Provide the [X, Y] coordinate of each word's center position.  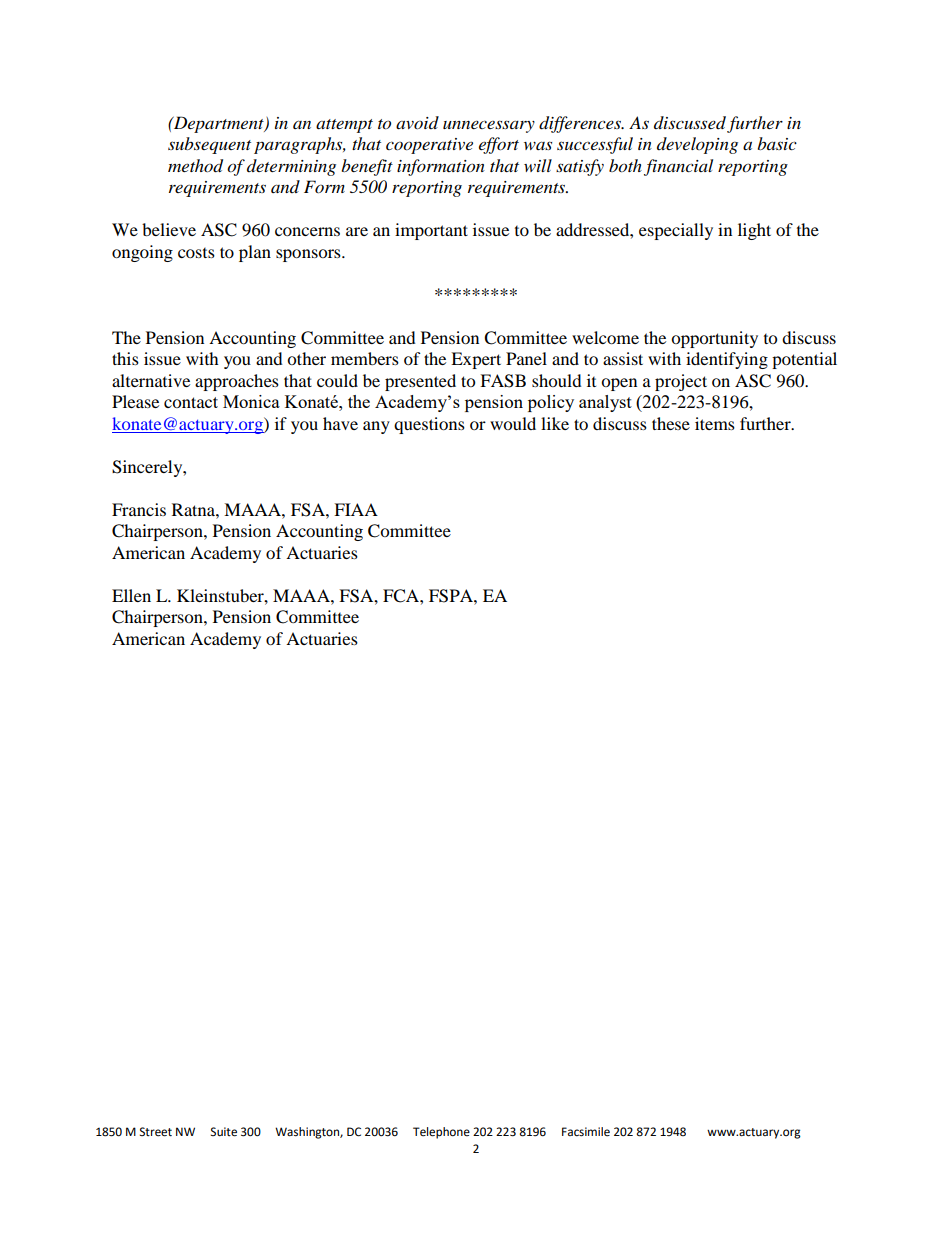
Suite [224, 1132]
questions [429, 425]
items [715, 423]
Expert [476, 360]
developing [697, 145]
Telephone [441, 1133]
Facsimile [586, 1132]
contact [191, 402]
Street [156, 1132]
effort [499, 145]
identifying [727, 360]
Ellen [131, 595]
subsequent [209, 145]
